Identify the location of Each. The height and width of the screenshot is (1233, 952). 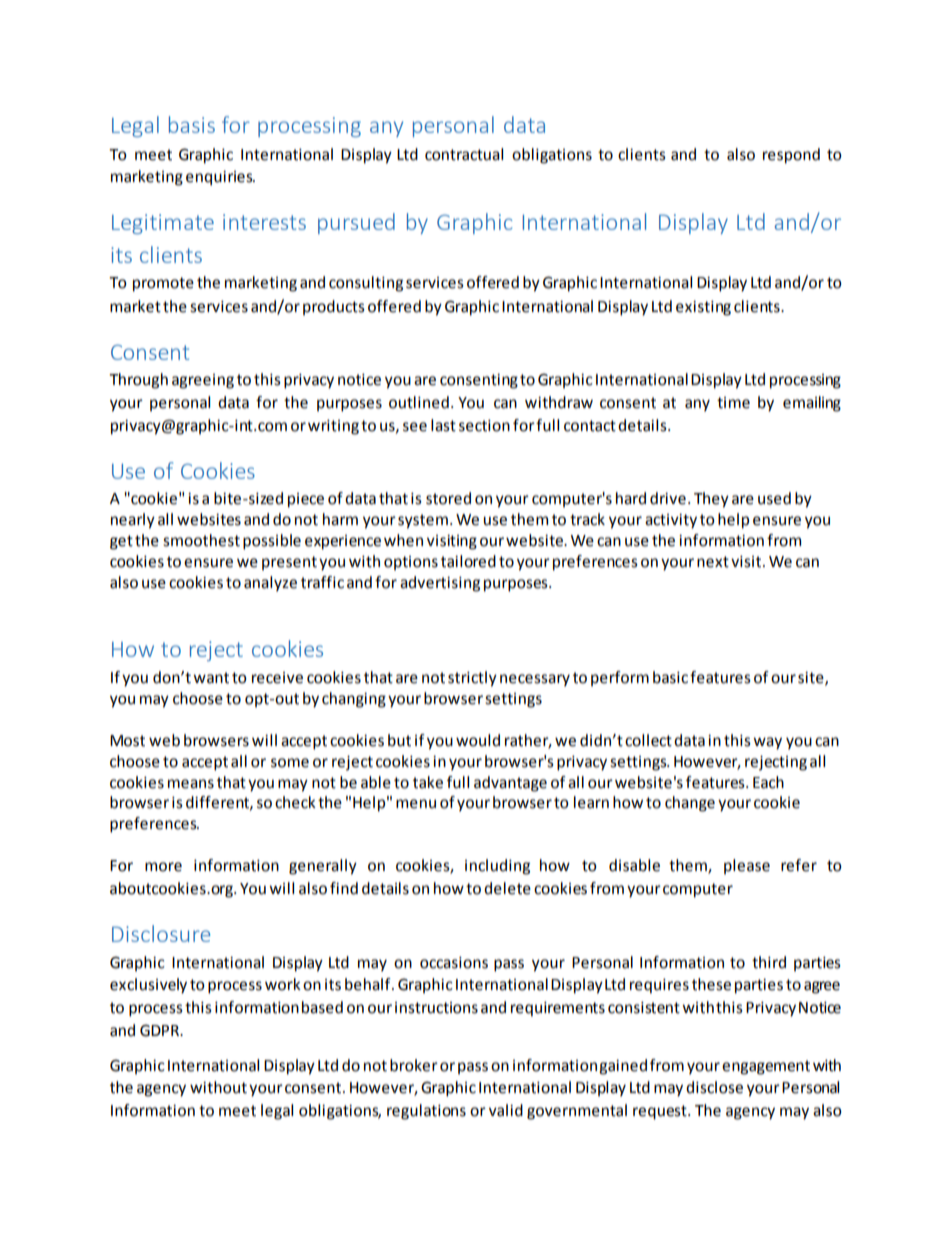
(768, 782).
